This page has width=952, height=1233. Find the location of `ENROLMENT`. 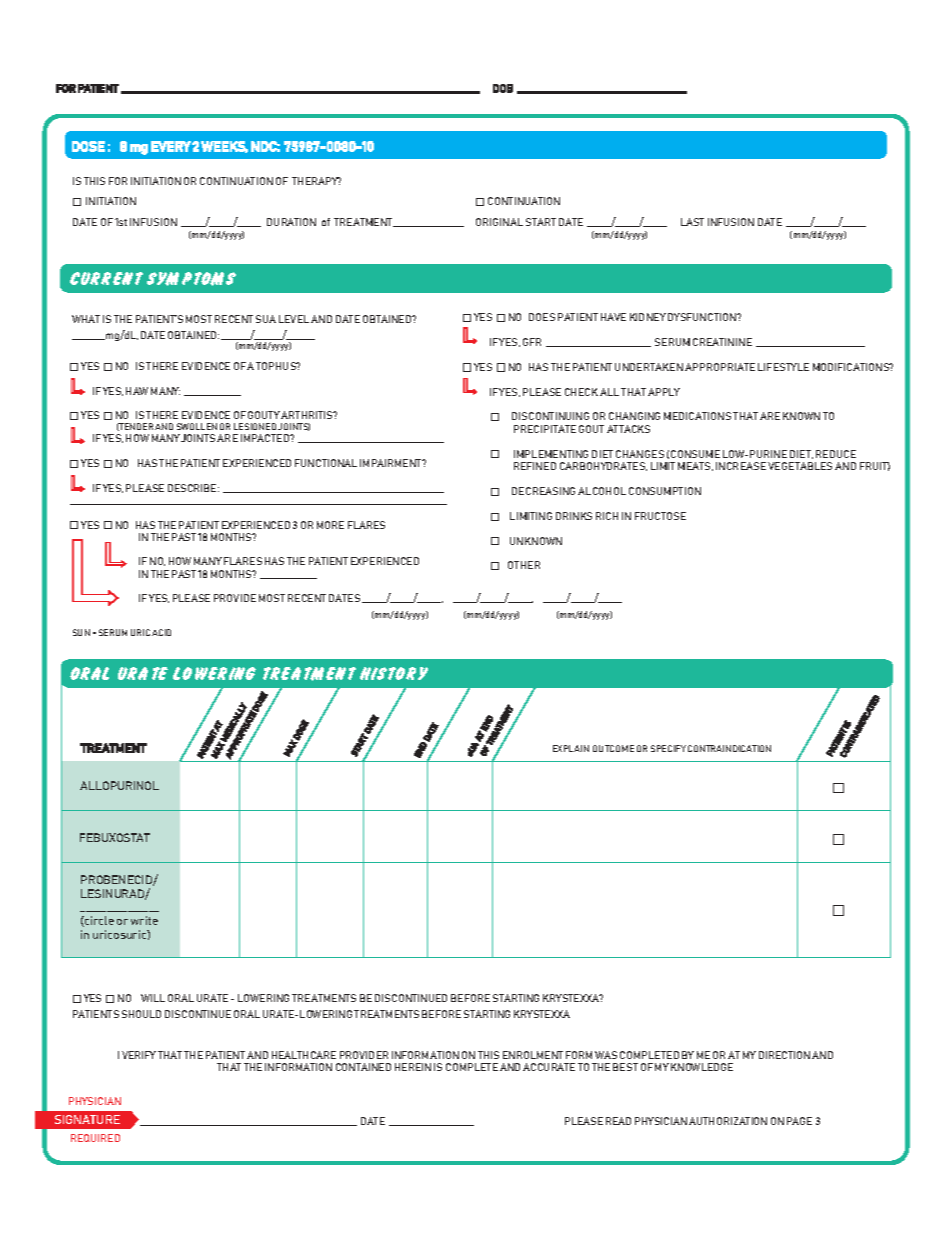

ENROLMENT is located at coordinates (533, 1055).
